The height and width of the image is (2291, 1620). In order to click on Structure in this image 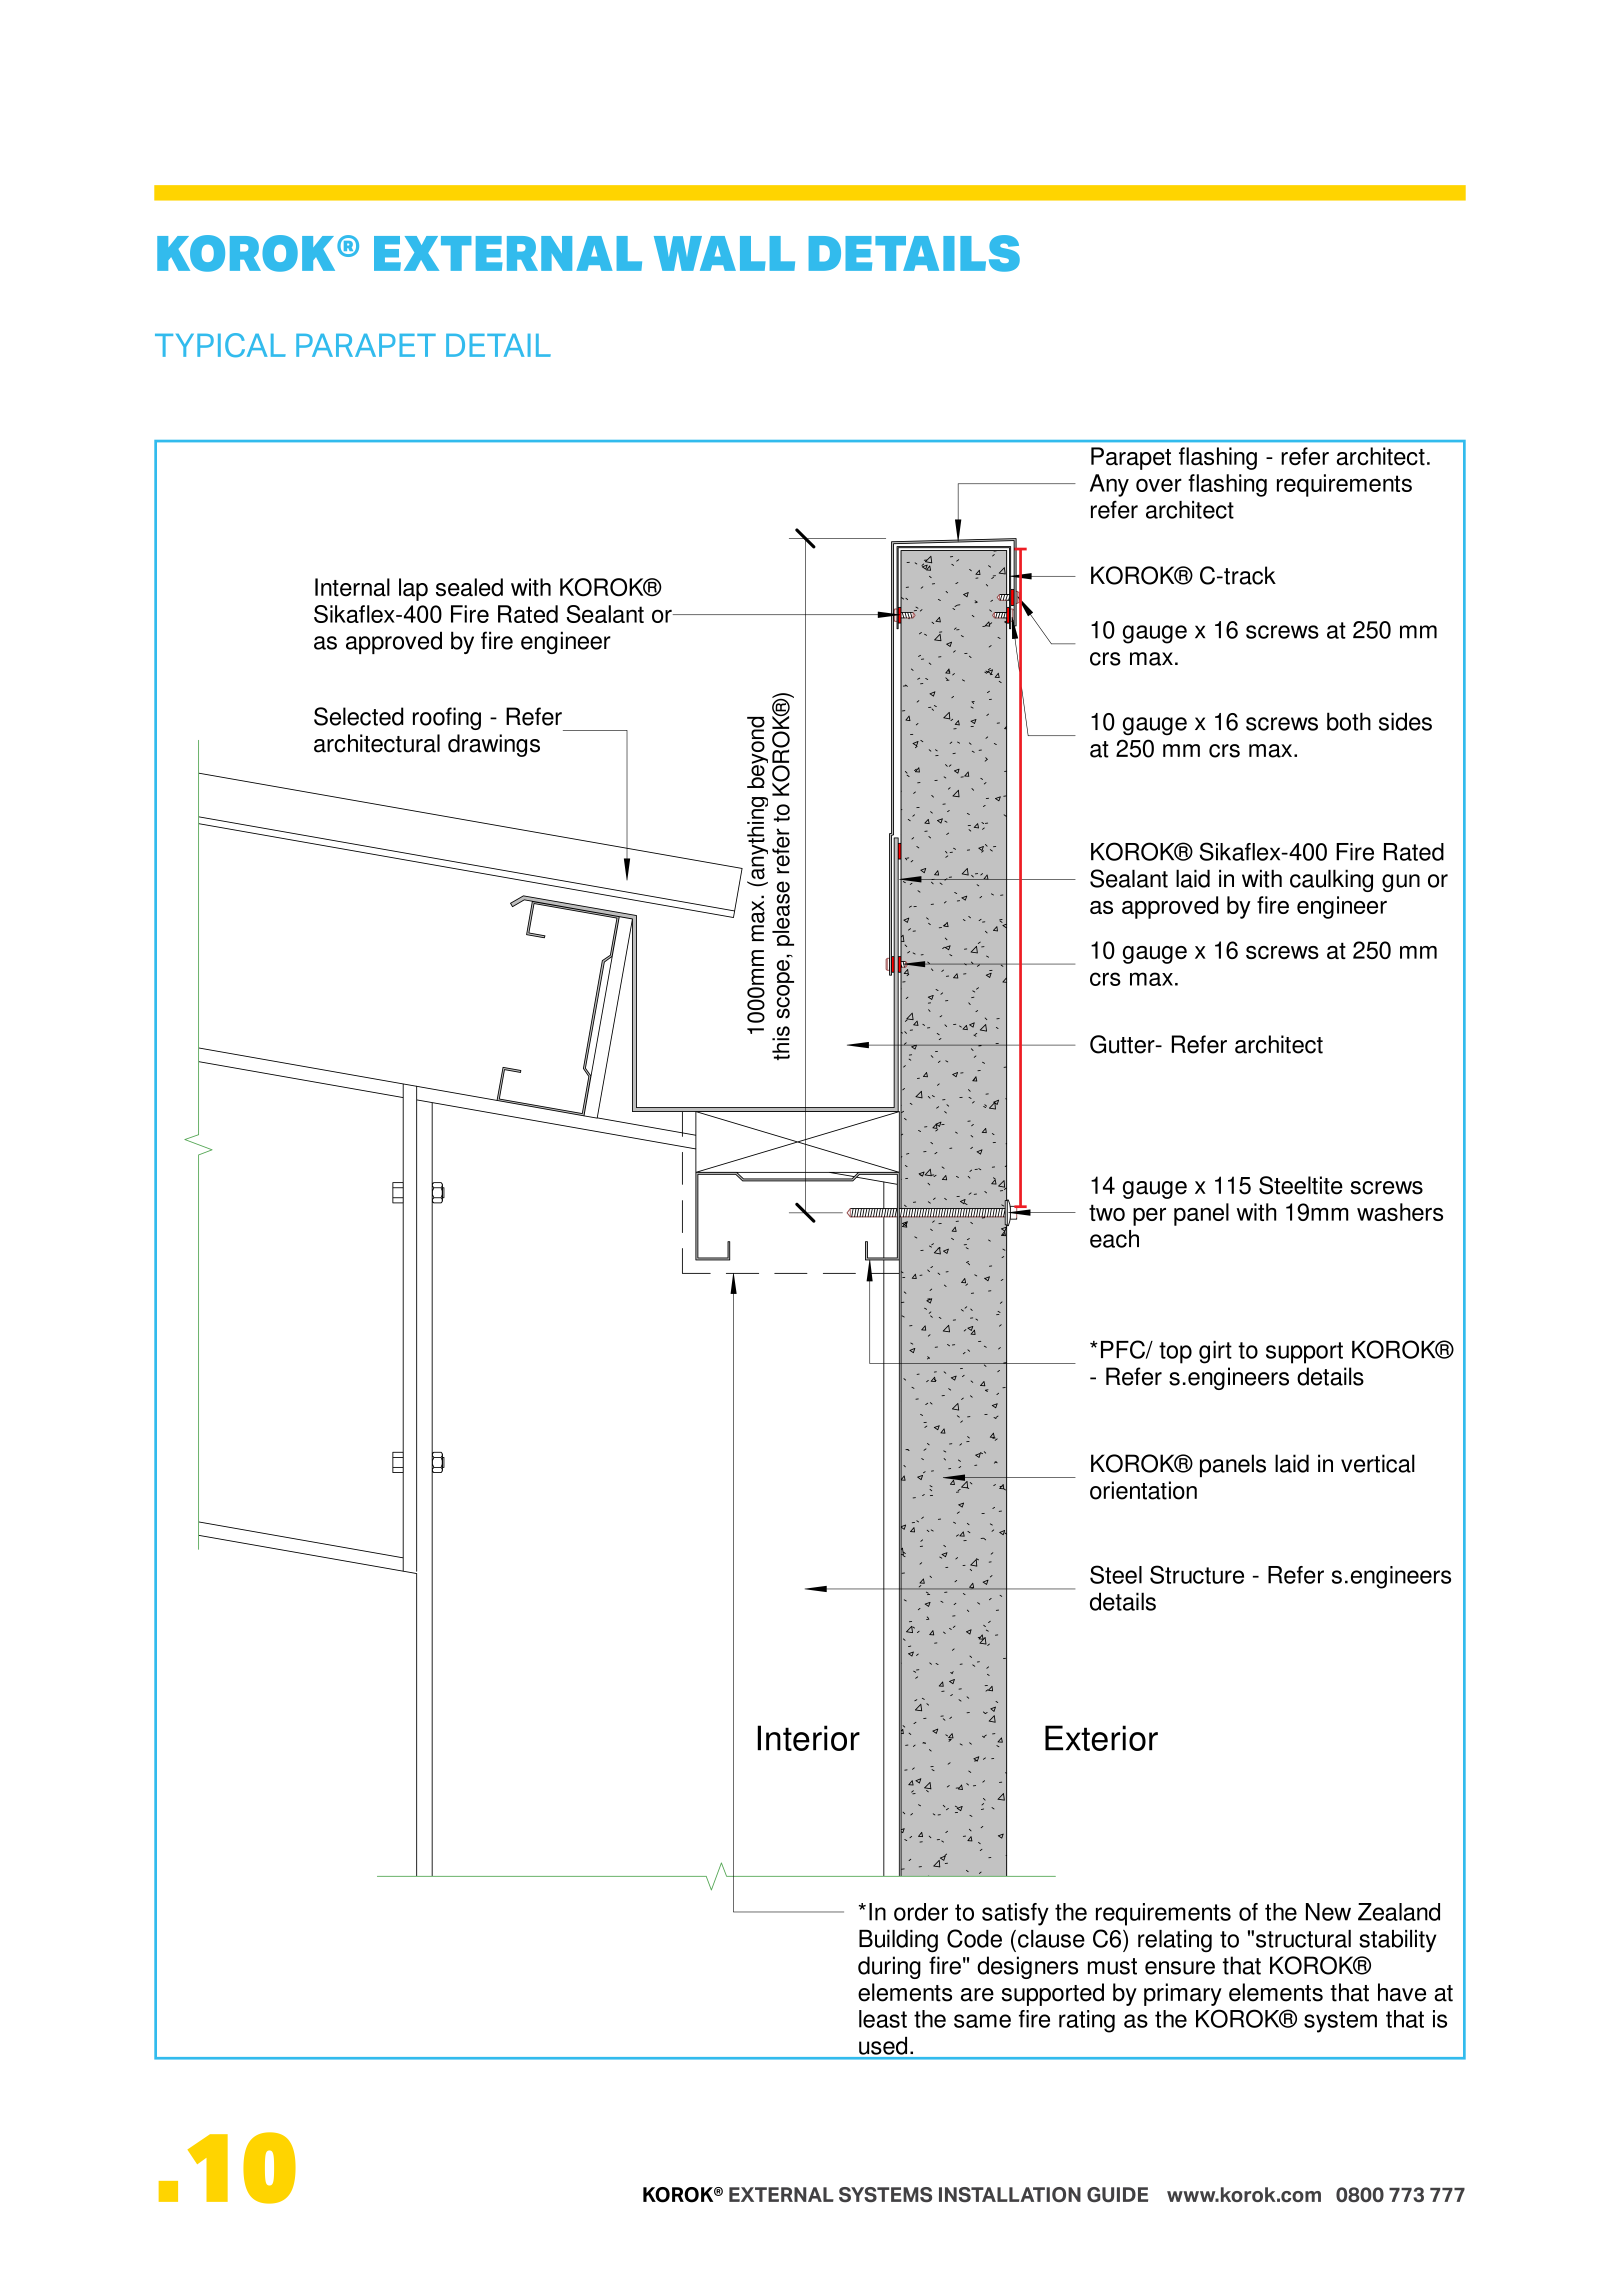, I will do `click(1197, 1574)`.
